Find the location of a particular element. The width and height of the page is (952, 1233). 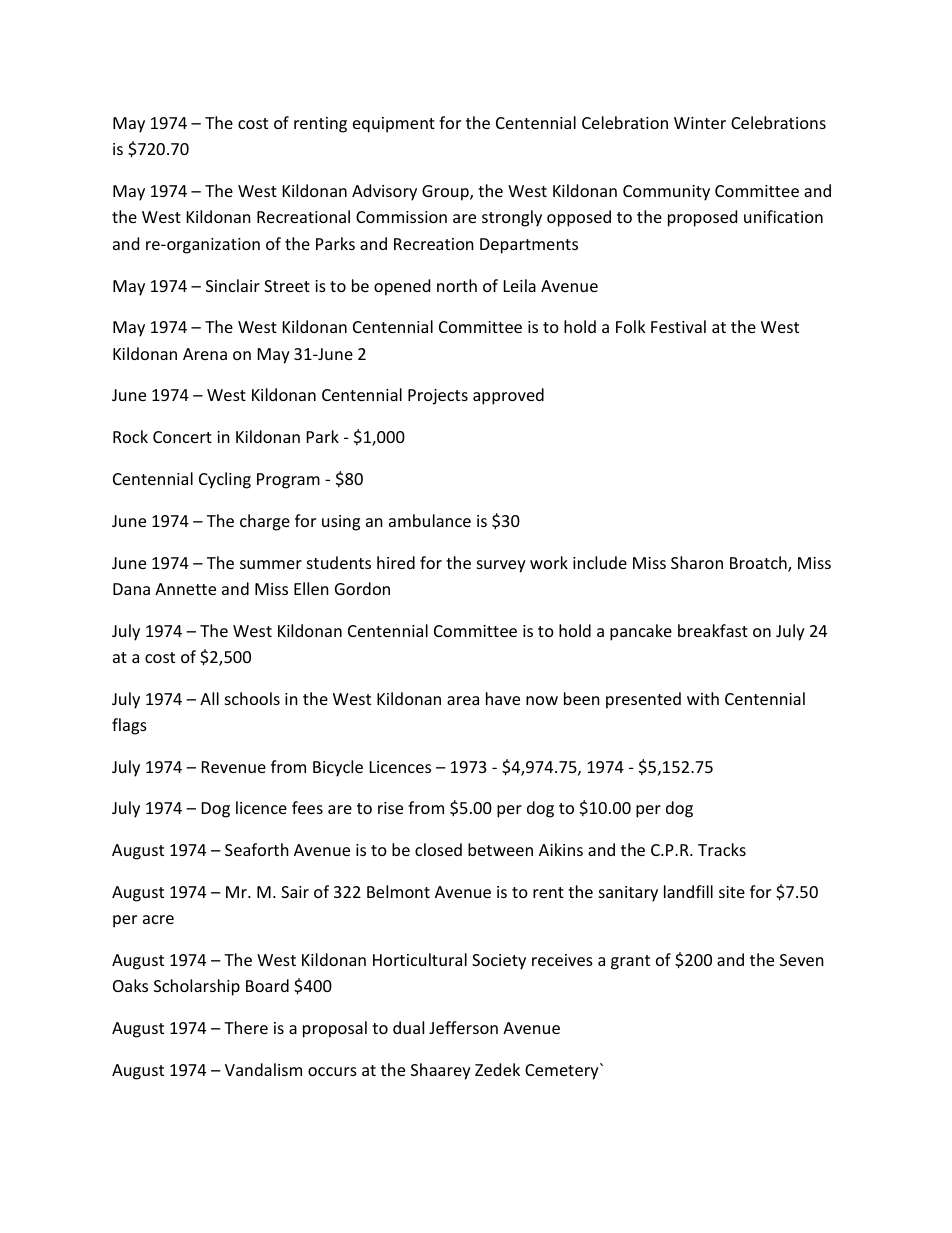

Group is located at coordinates (446, 193).
